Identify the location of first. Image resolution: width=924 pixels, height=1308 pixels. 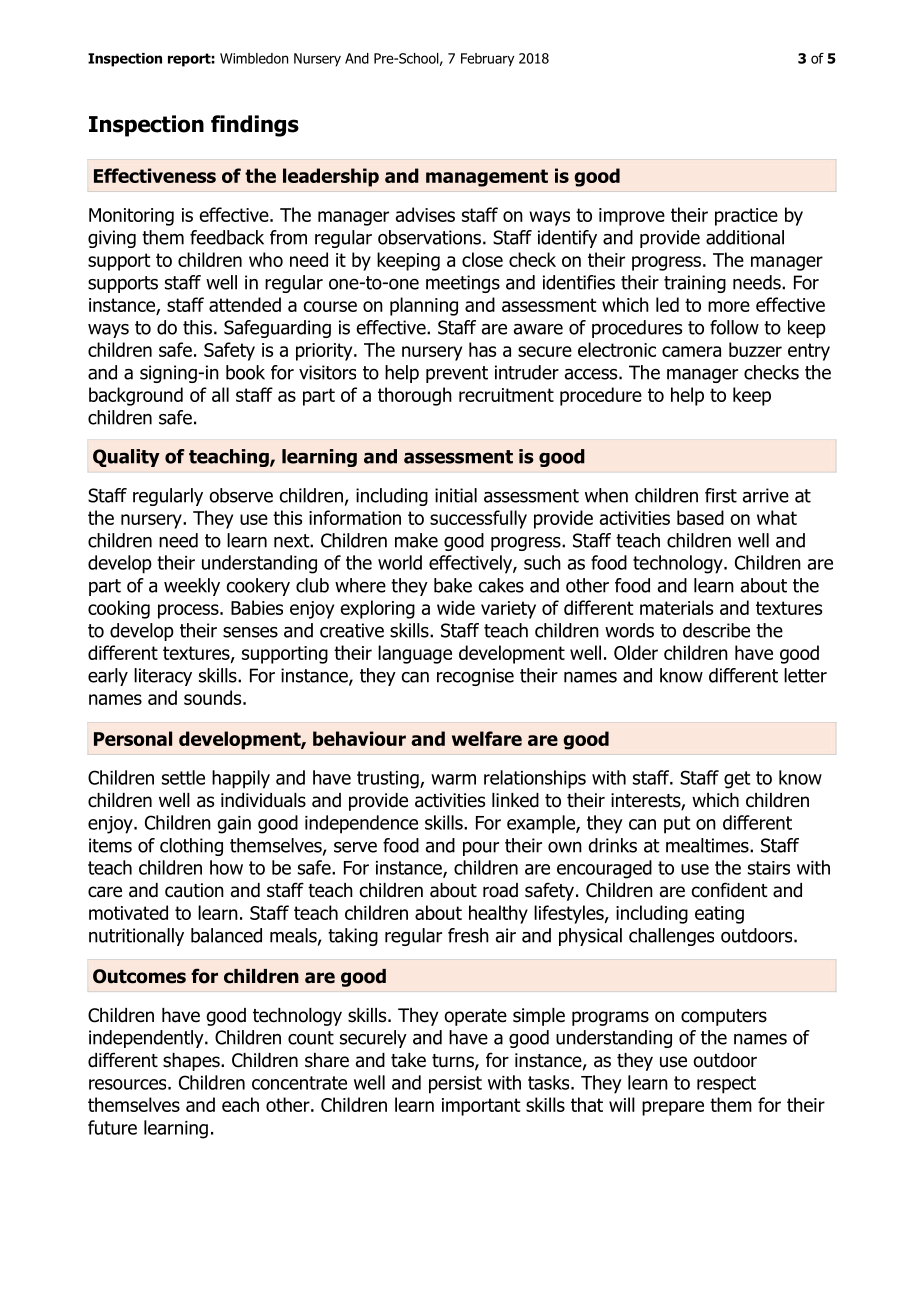
(721, 495).
